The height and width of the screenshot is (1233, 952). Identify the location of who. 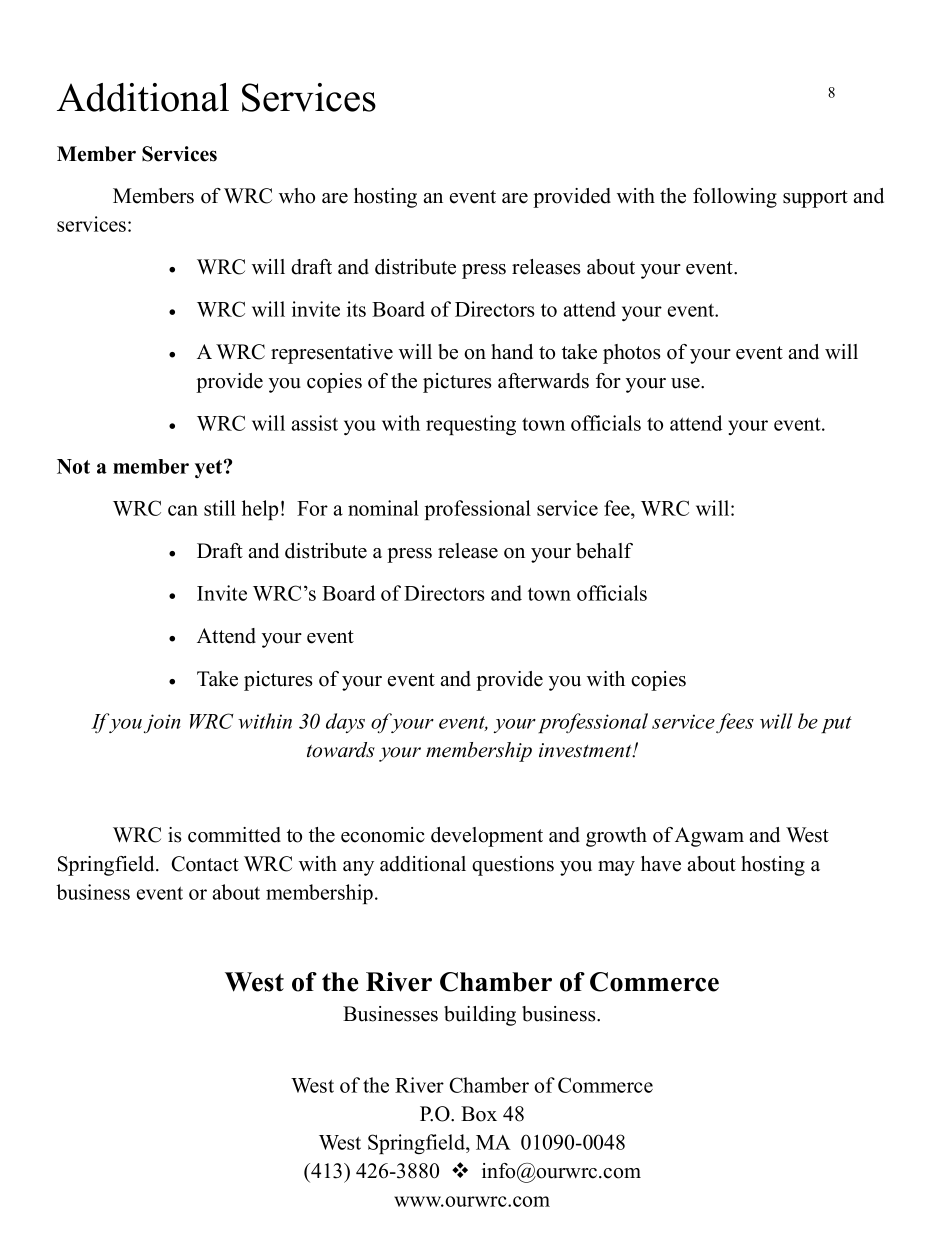
(297, 196).
